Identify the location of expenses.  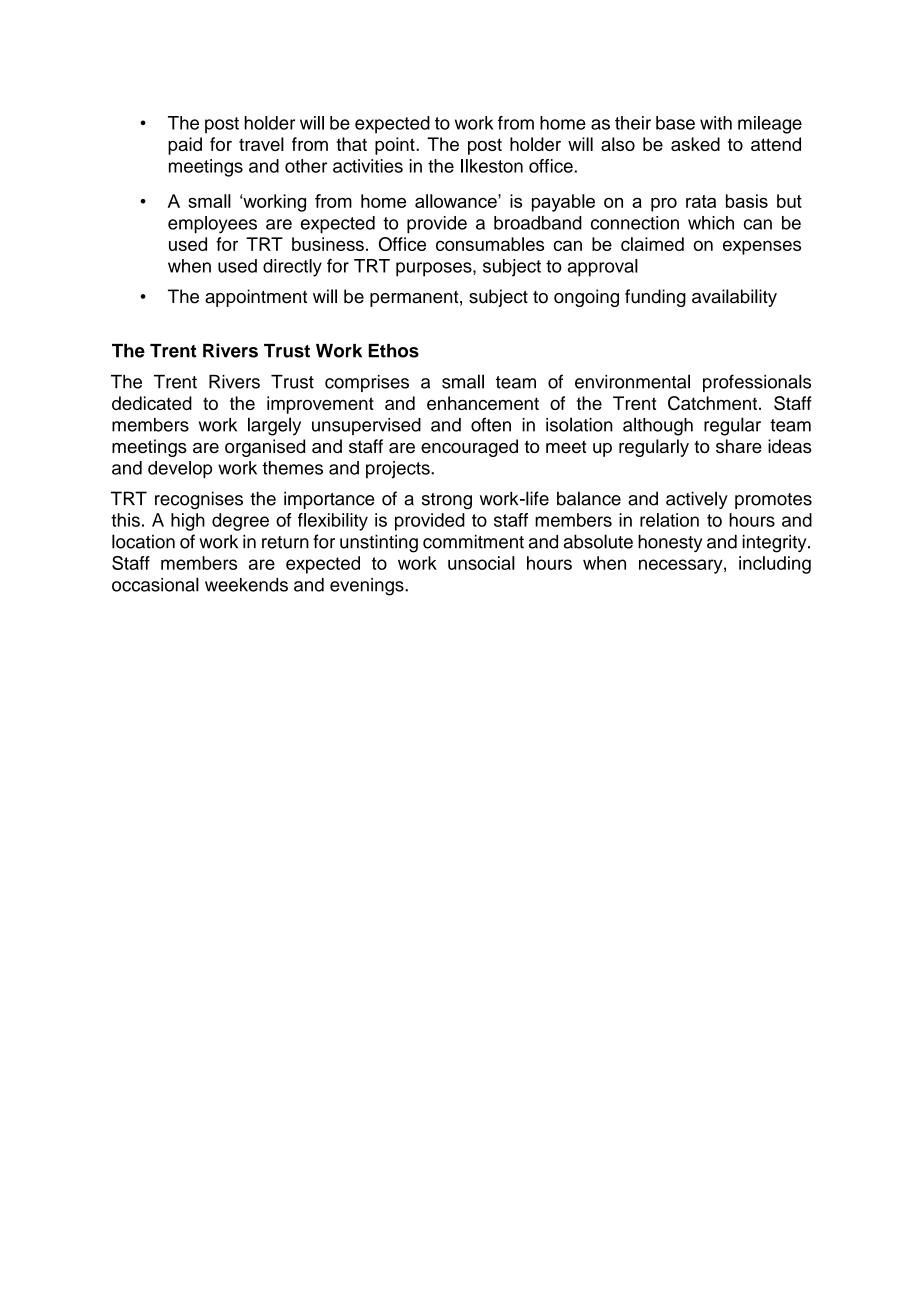
(762, 247).
